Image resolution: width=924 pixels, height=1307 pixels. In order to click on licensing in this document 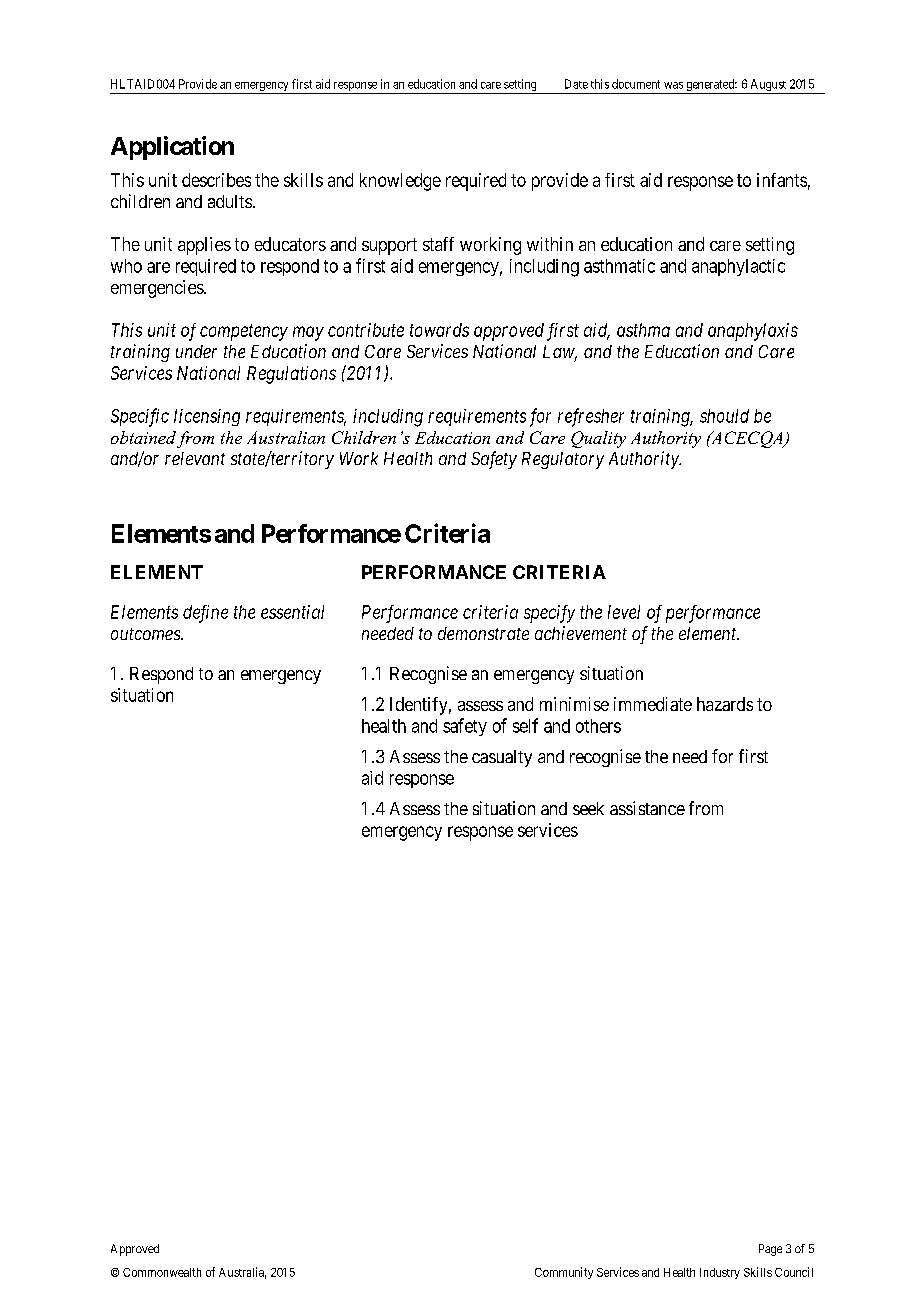, I will do `click(207, 417)`.
